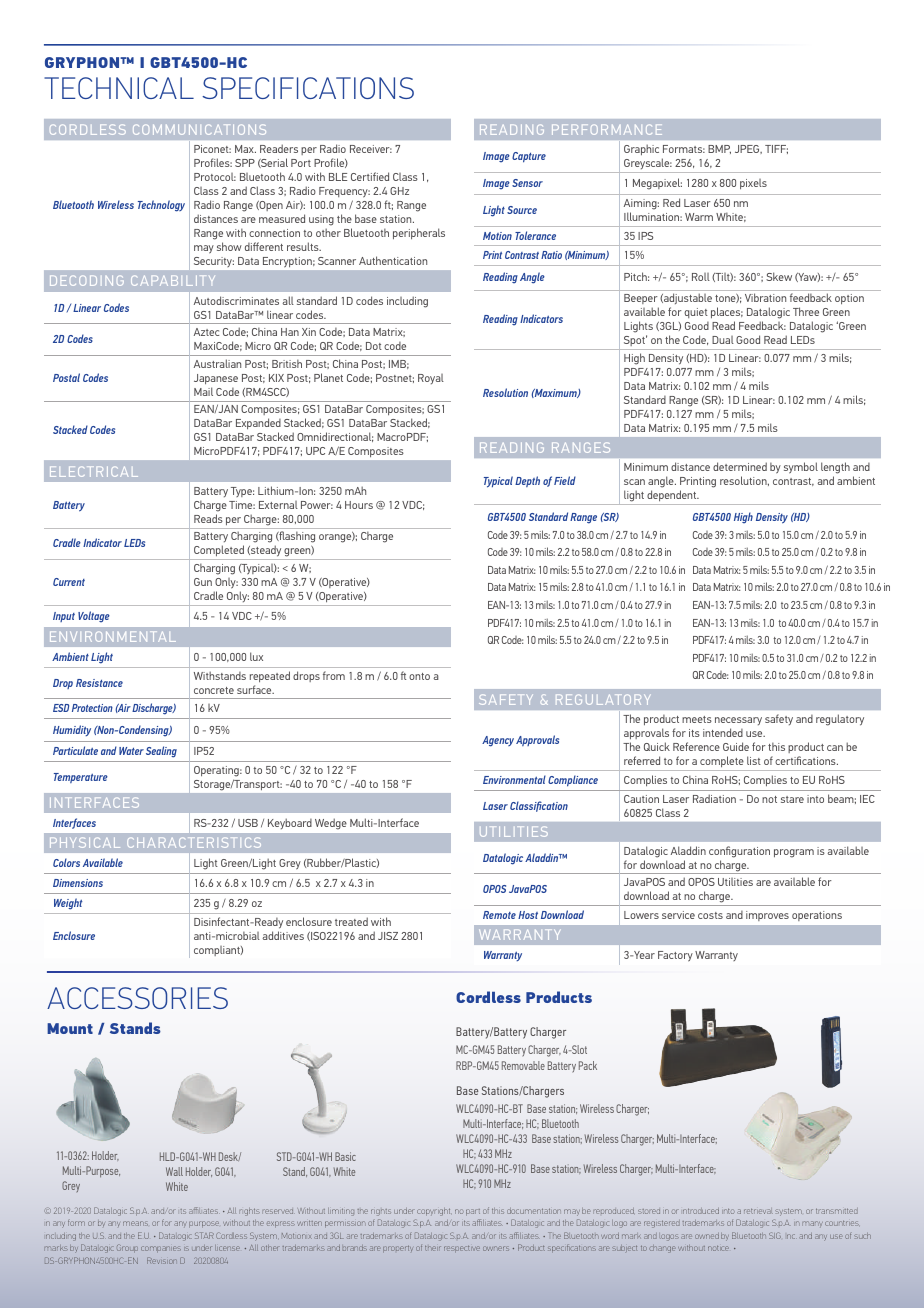 Image resolution: width=924 pixels, height=1308 pixels. Describe the element at coordinates (776, 149) in the screenshot. I see `TIFF` at that location.
